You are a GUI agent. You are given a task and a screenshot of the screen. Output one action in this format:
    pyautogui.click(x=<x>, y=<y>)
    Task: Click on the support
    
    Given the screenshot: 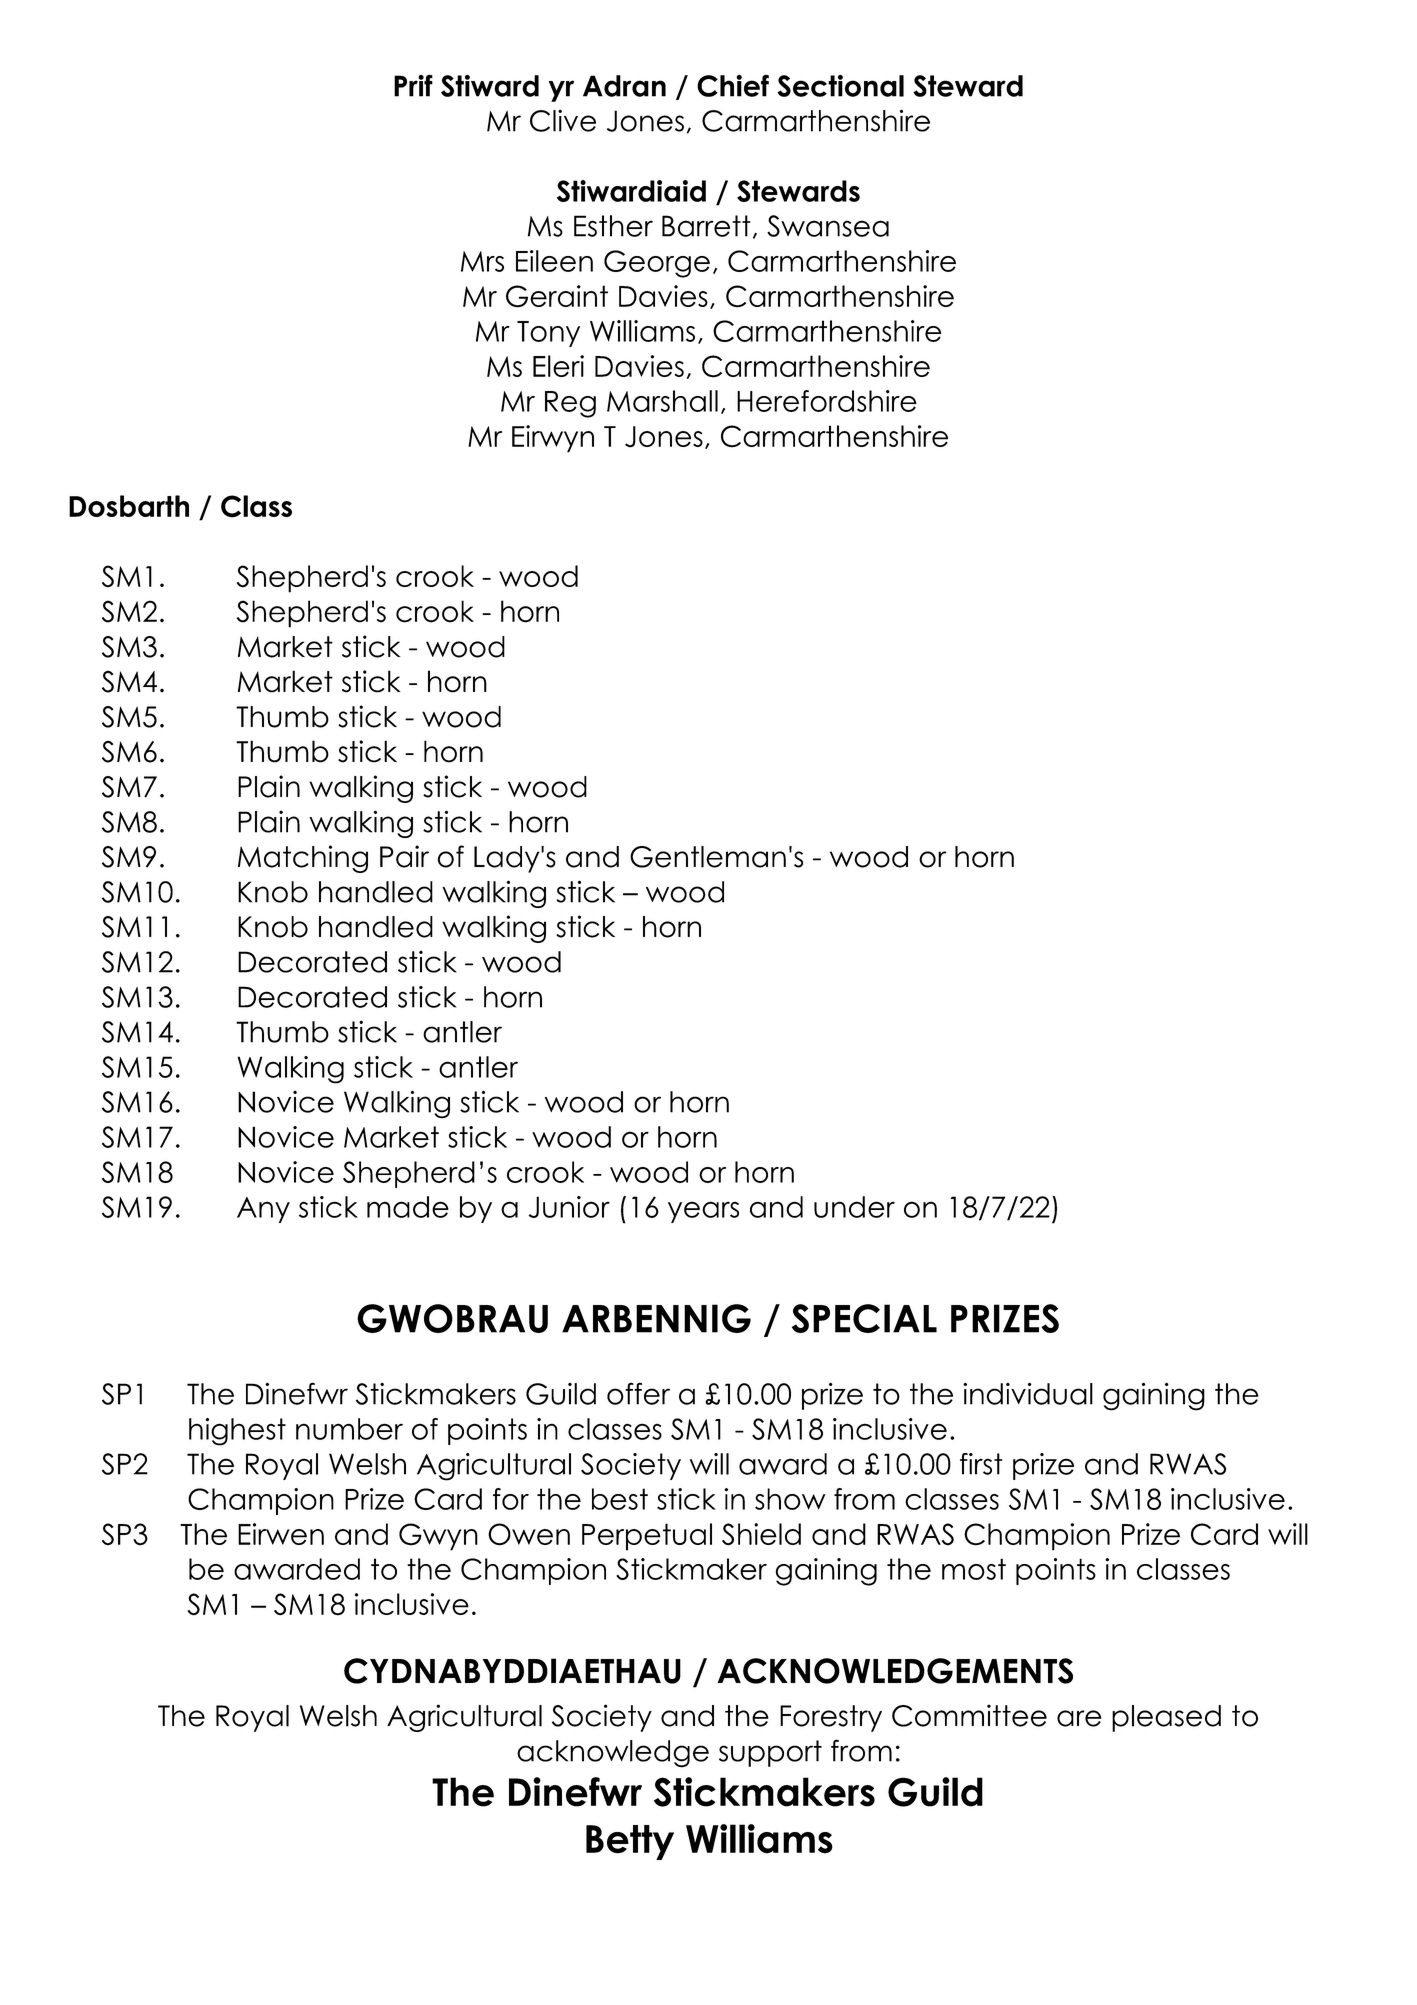 What is the action you would take?
    pyautogui.click(x=770, y=1753)
